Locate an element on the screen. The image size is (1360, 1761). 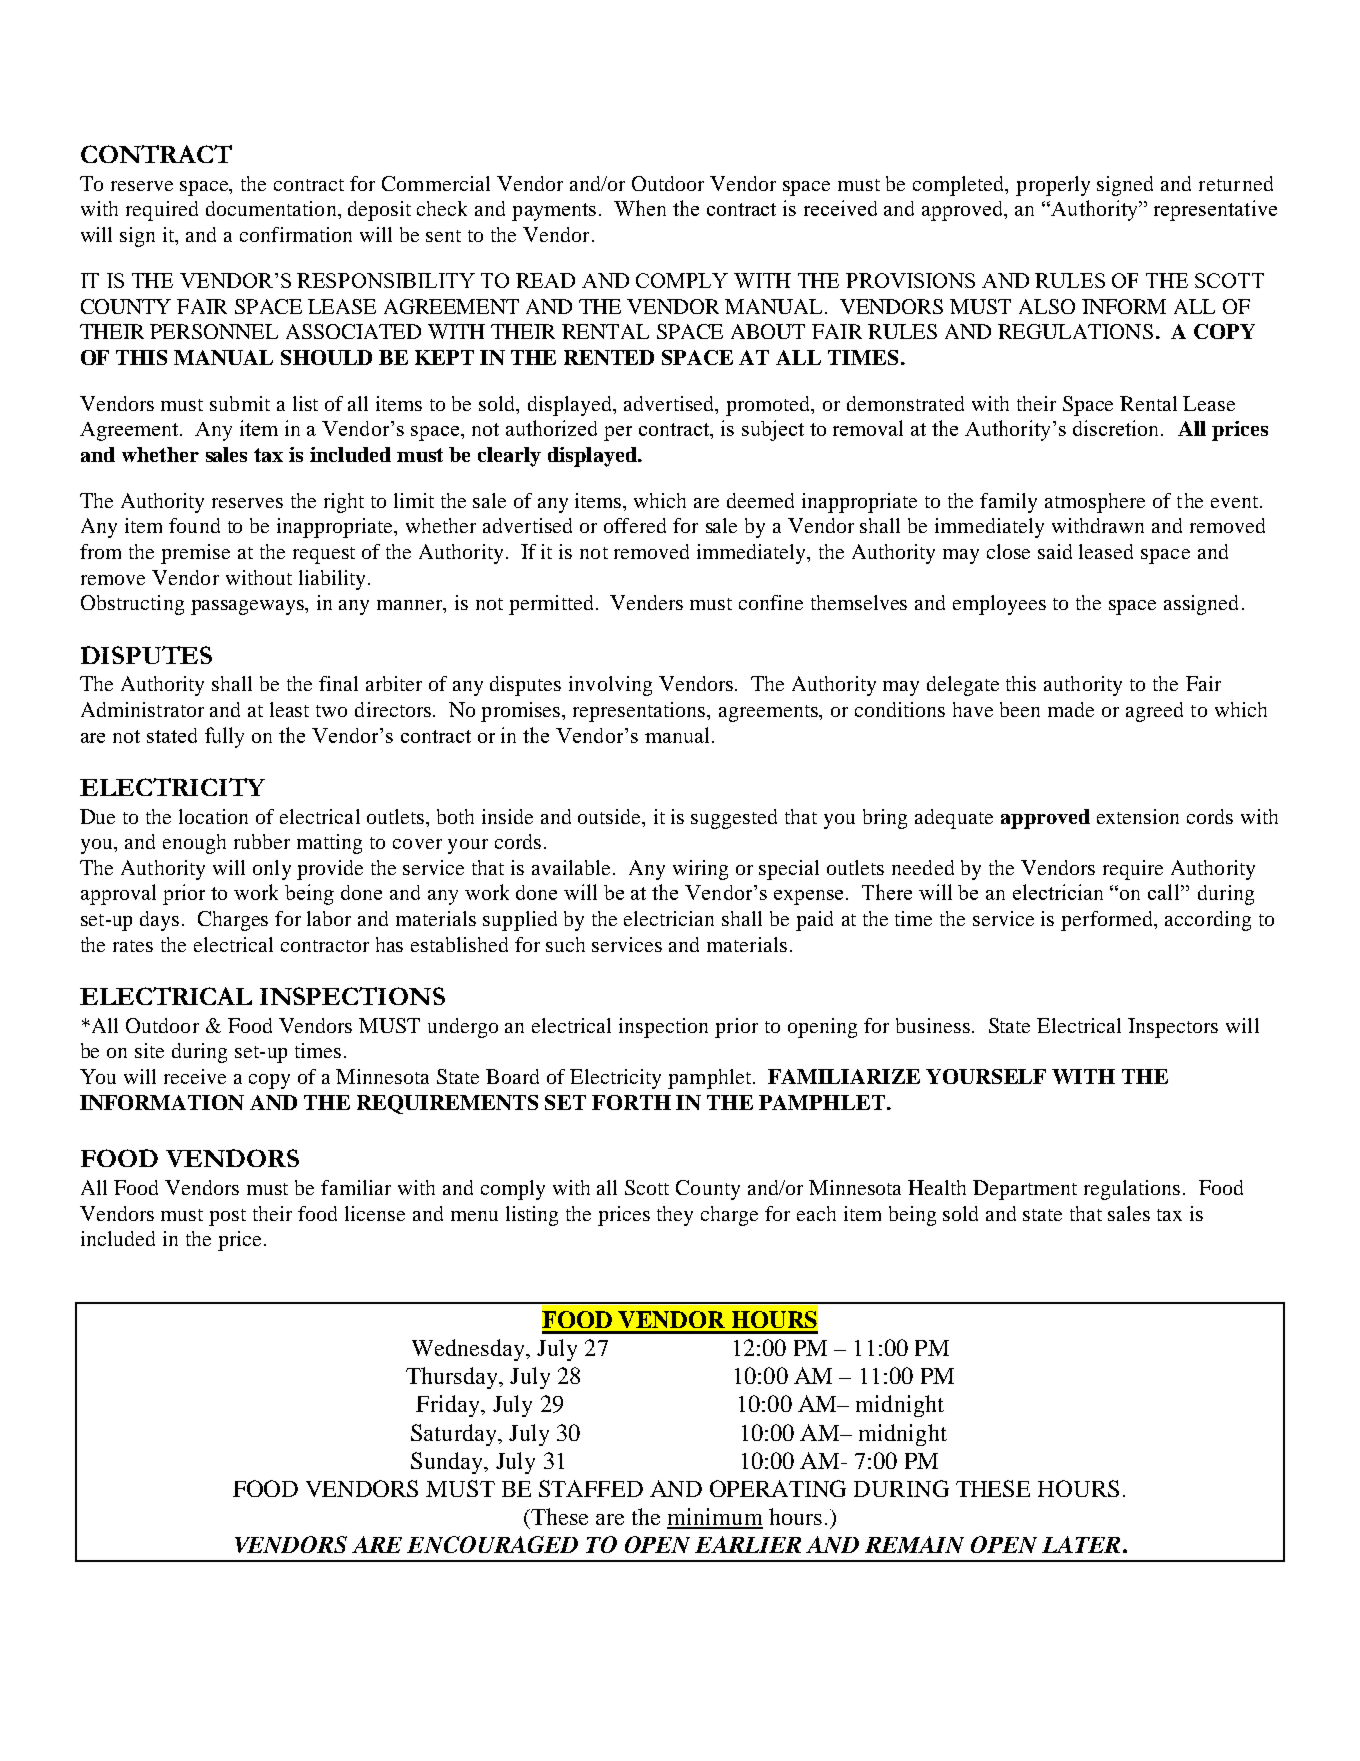
properly is located at coordinates (1053, 186).
